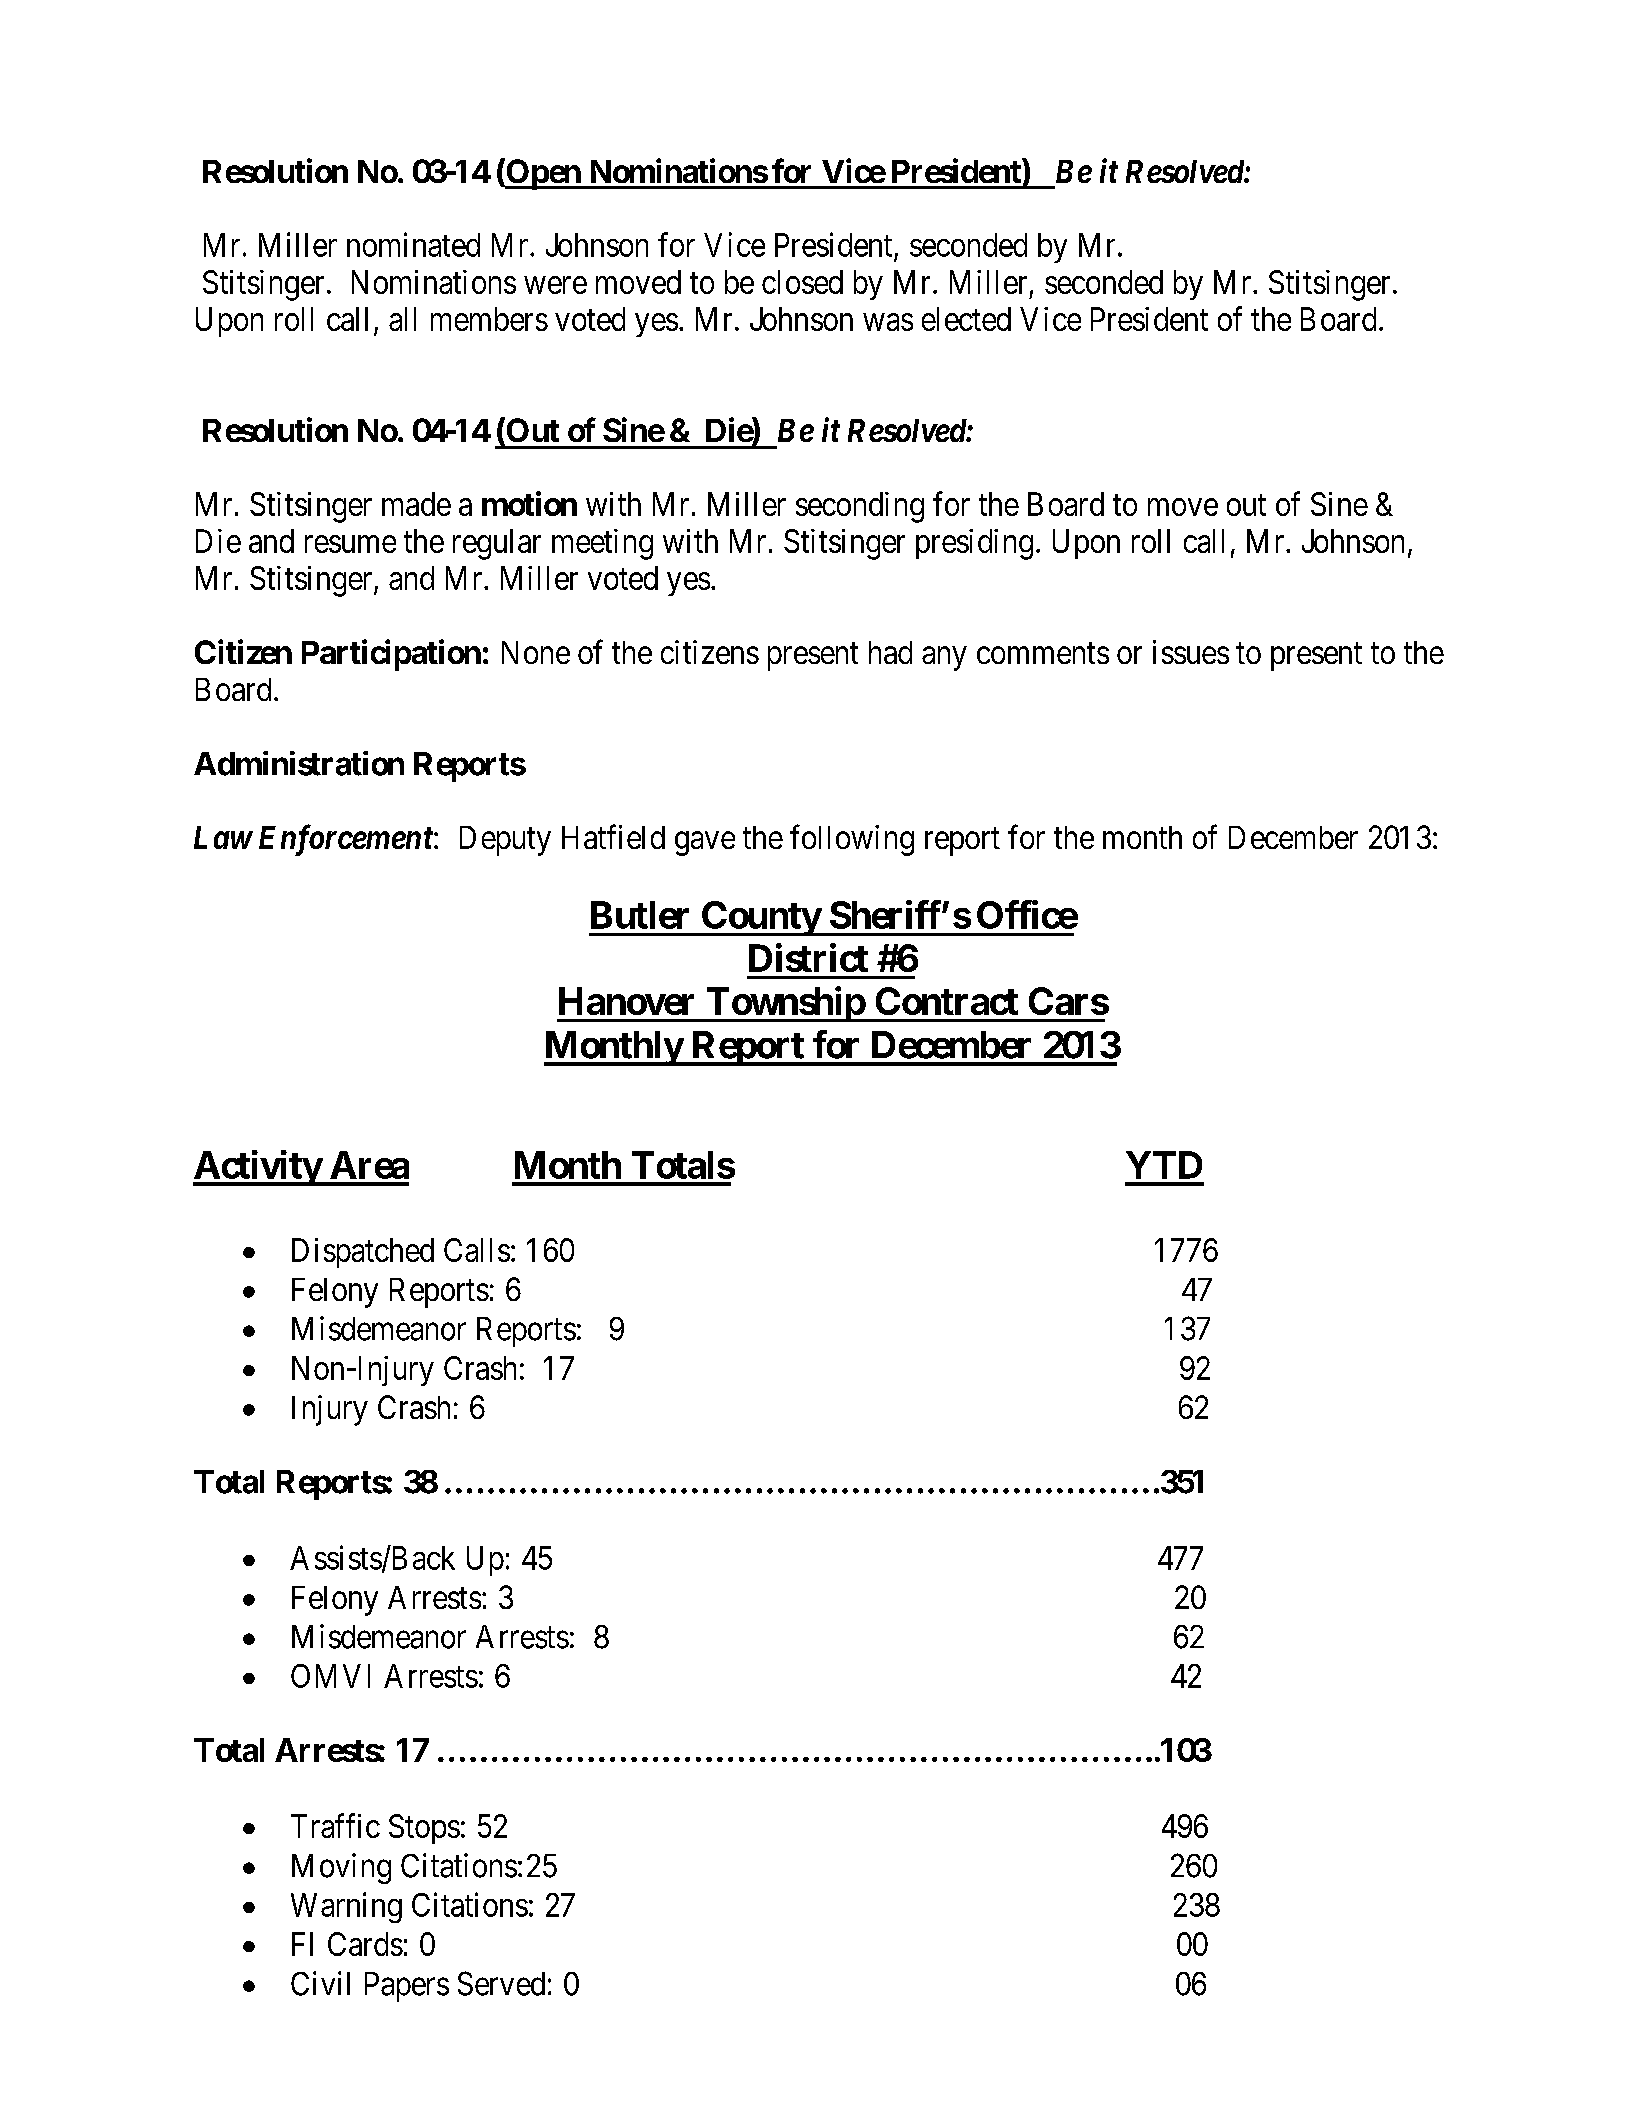  What do you see at coordinates (369, 1165) in the screenshot?
I see `Area` at bounding box center [369, 1165].
